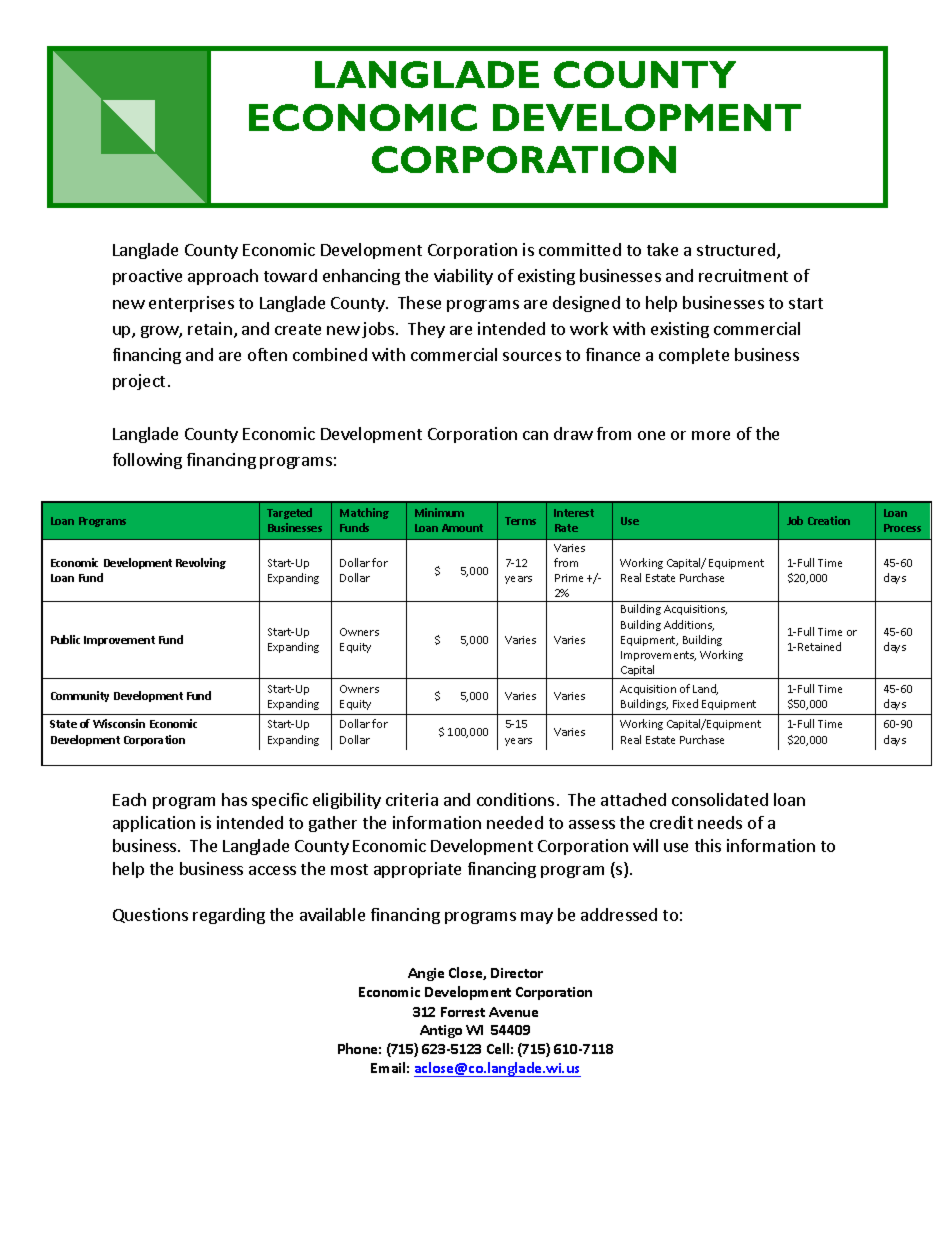 This screenshot has height=1233, width=952. What do you see at coordinates (720, 799) in the screenshot?
I see `consolidated` at bounding box center [720, 799].
